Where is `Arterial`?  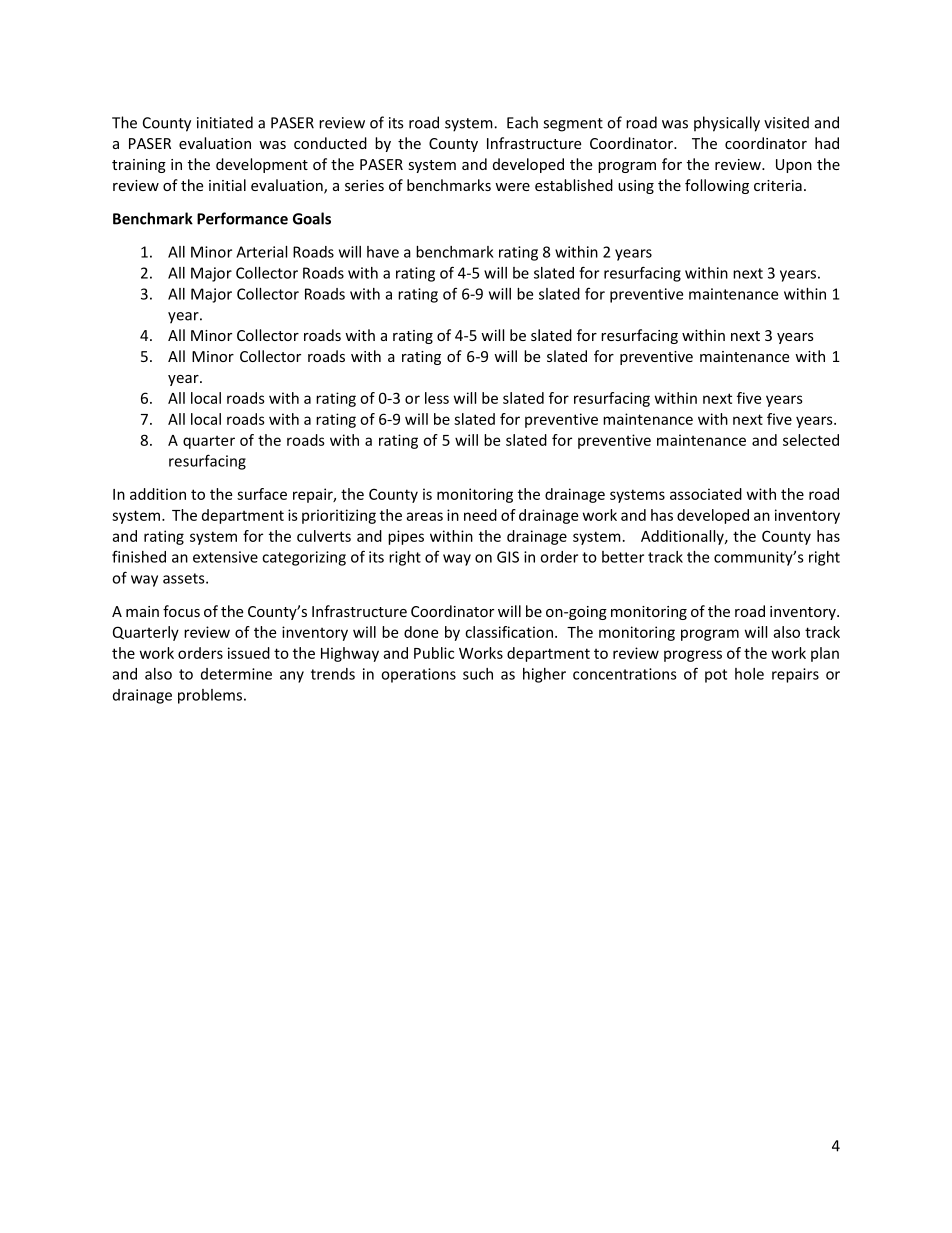
Arterial is located at coordinates (261, 252).
